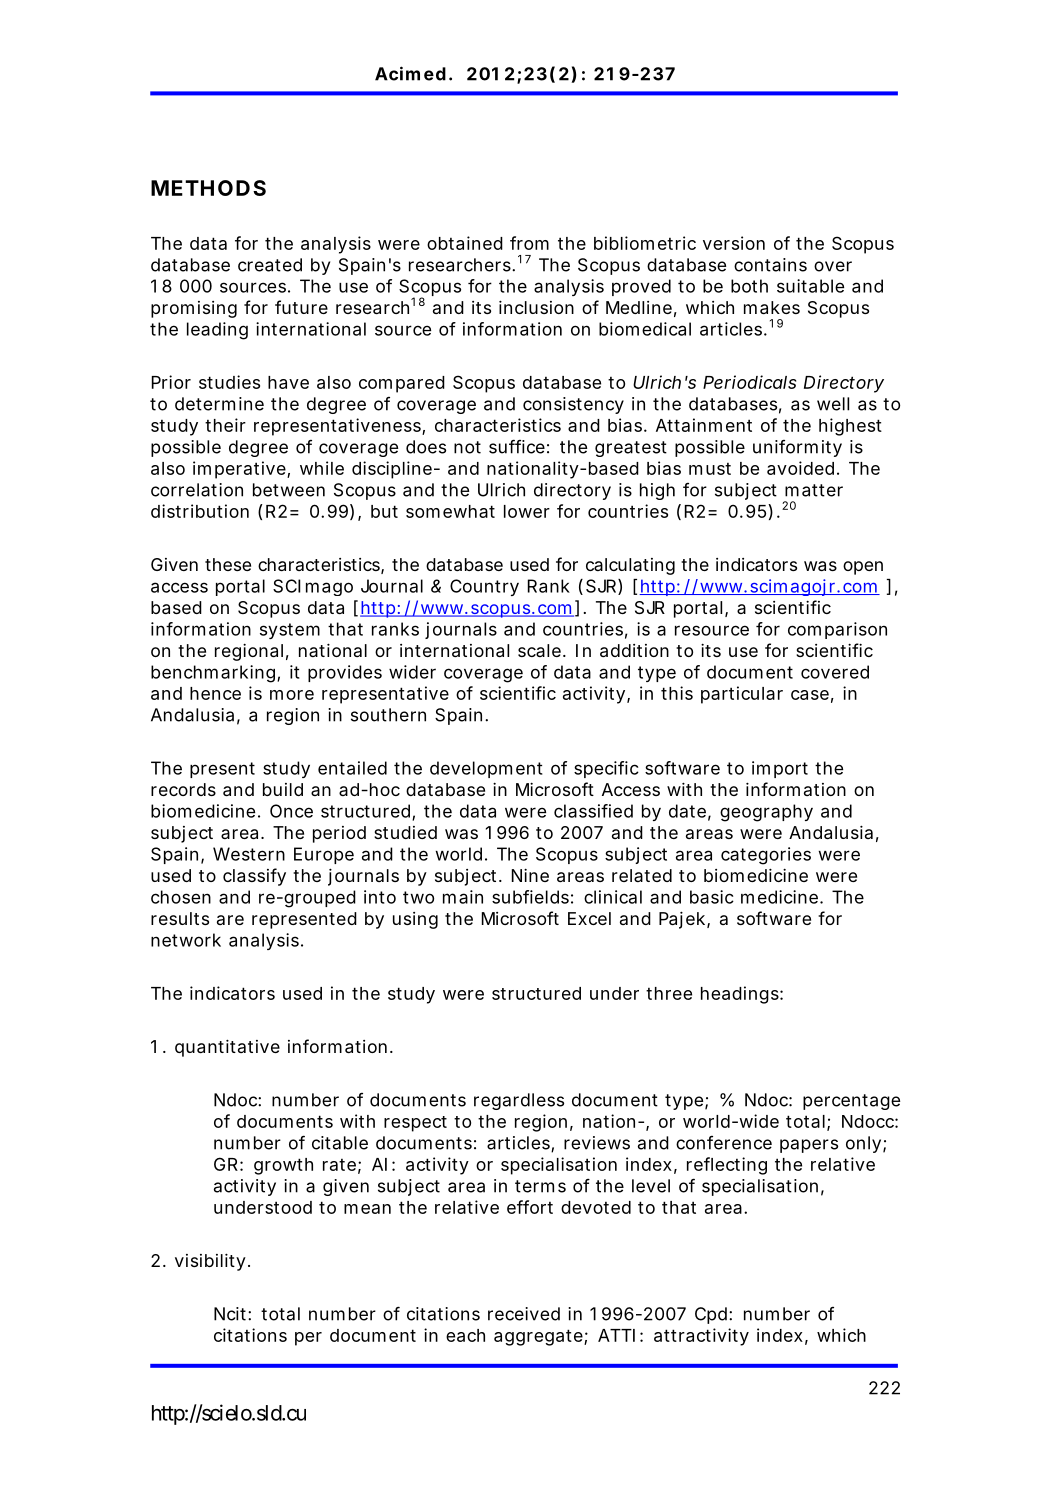  I want to click on Country, so click(484, 587).
